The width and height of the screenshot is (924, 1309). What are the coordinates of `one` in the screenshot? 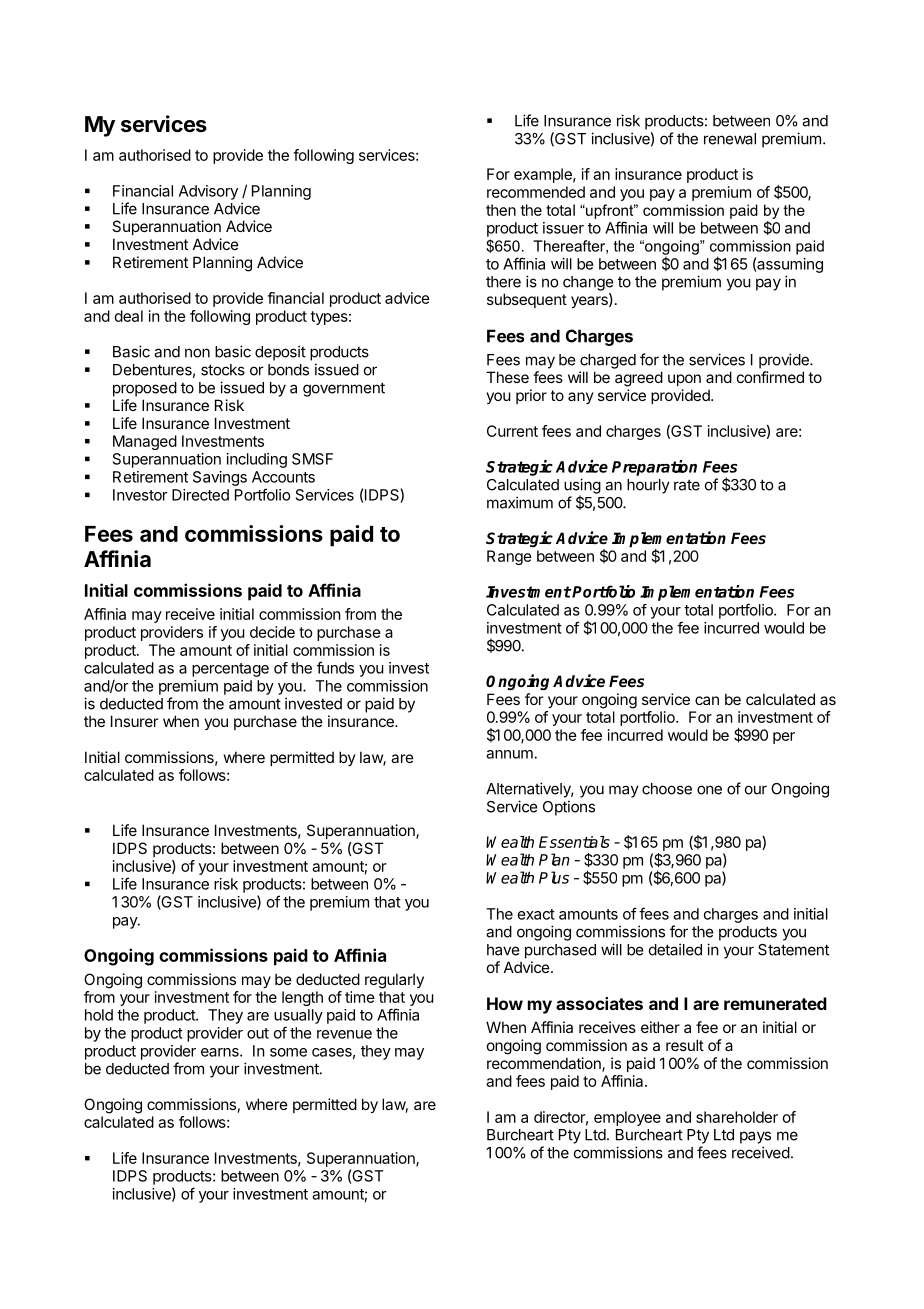 It's located at (709, 790).
